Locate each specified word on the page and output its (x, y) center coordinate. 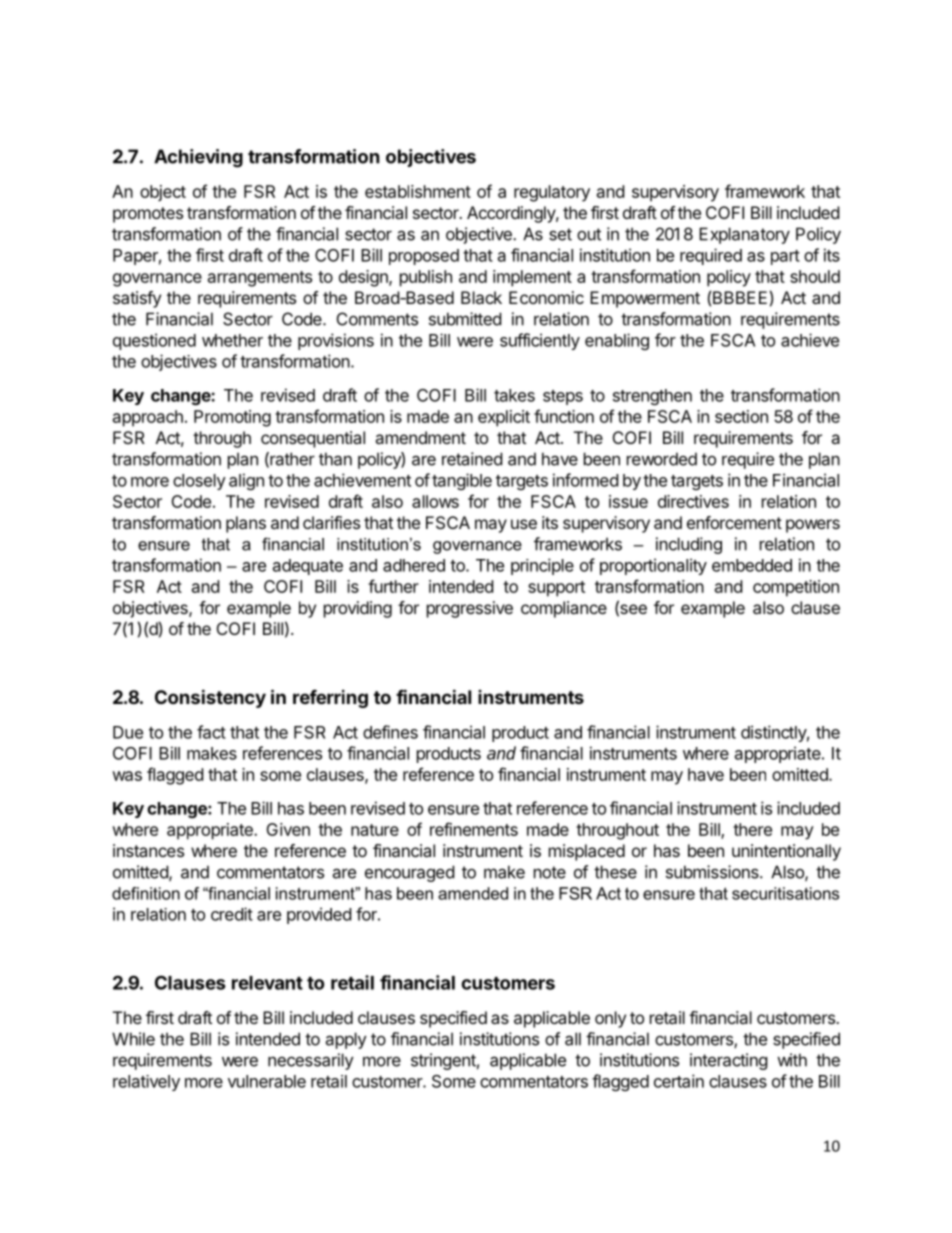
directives (693, 501)
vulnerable (267, 1081)
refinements (474, 829)
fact (211, 732)
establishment (418, 191)
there (752, 829)
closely (199, 482)
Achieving (198, 158)
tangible (462, 481)
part (785, 257)
